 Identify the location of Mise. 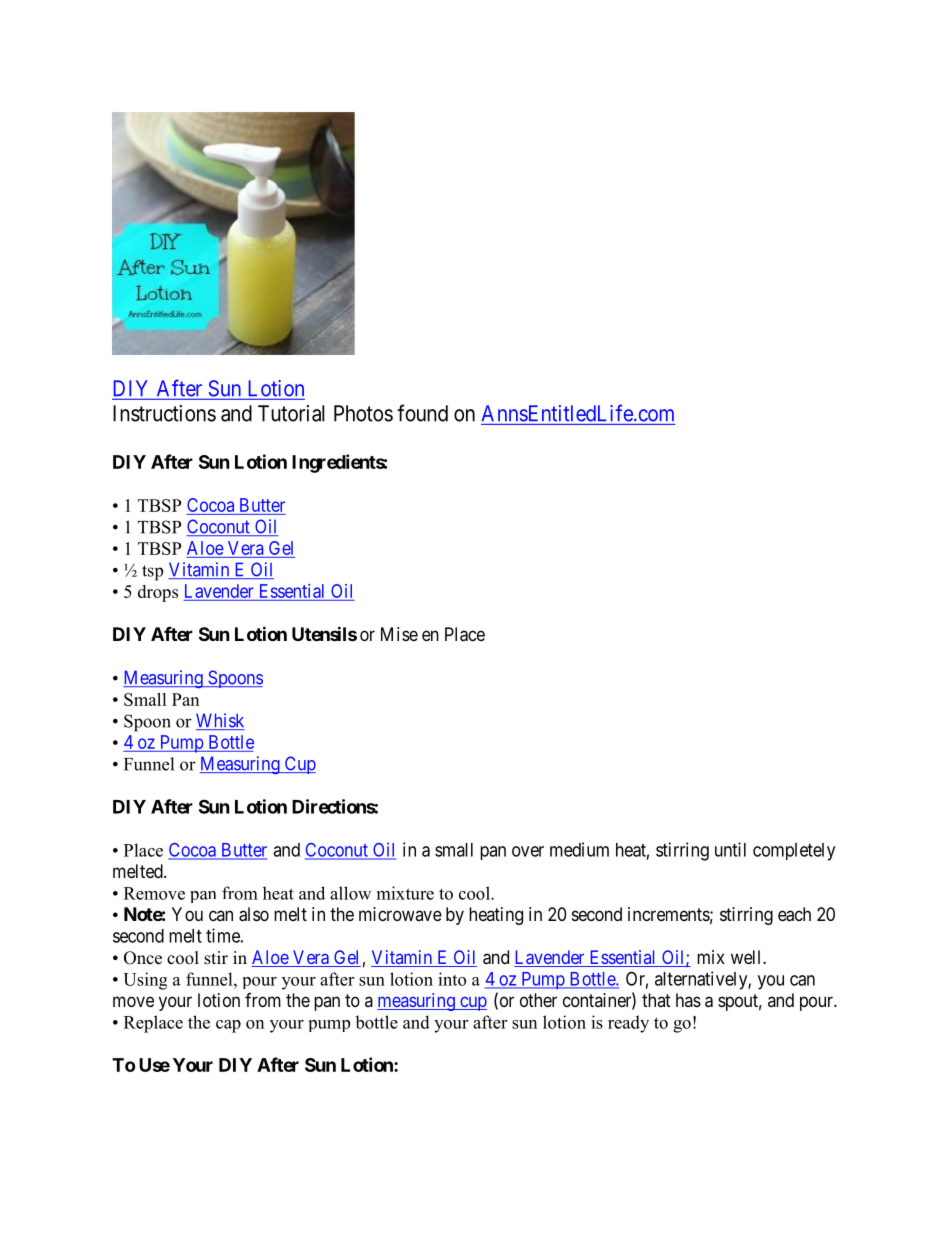
(399, 634).
